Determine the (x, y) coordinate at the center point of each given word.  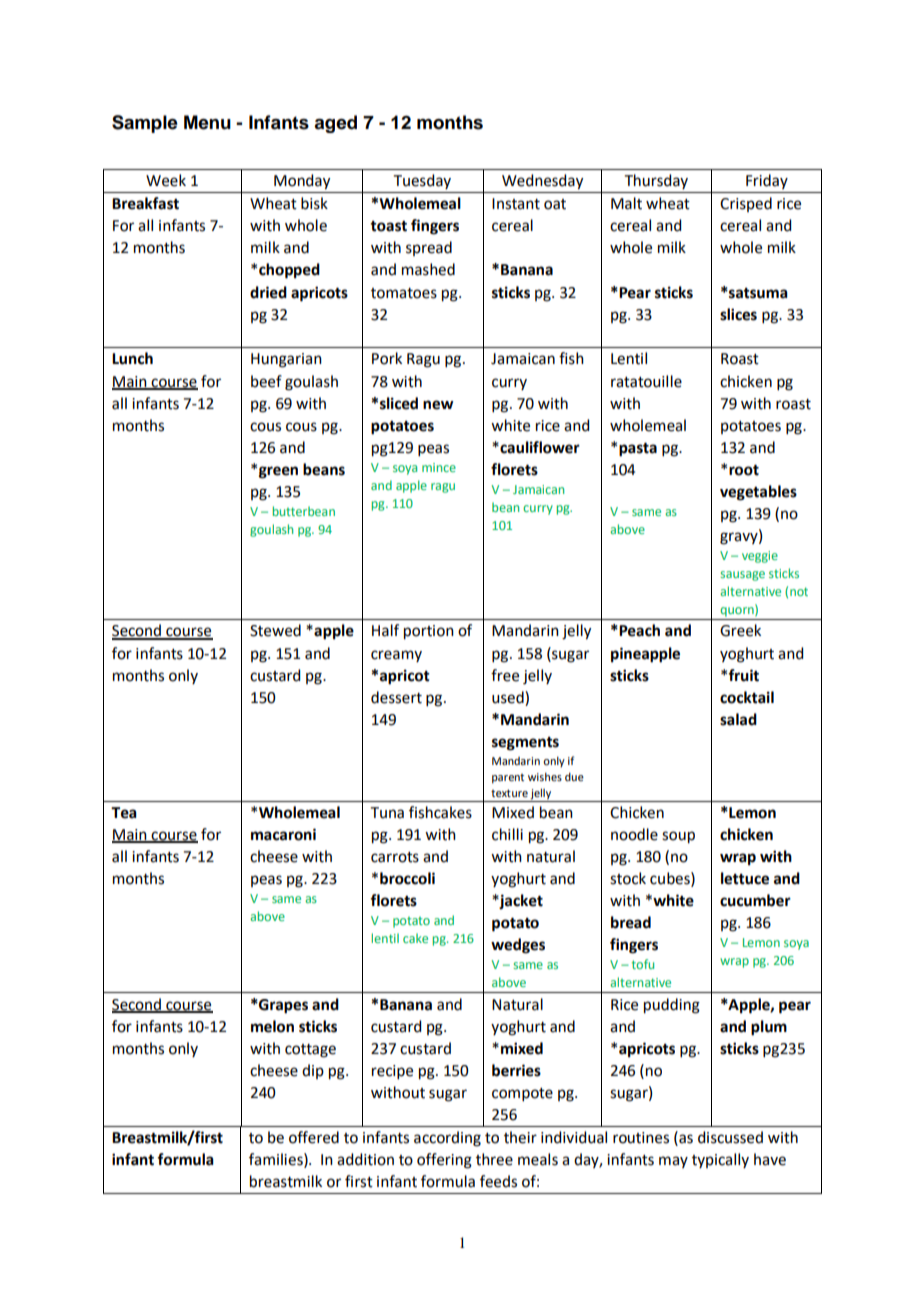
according (447, 1139)
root (744, 470)
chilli (507, 834)
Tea (124, 813)
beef (266, 381)
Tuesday (422, 181)
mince (439, 467)
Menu (207, 122)
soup (678, 837)
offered (314, 1137)
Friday (767, 181)
